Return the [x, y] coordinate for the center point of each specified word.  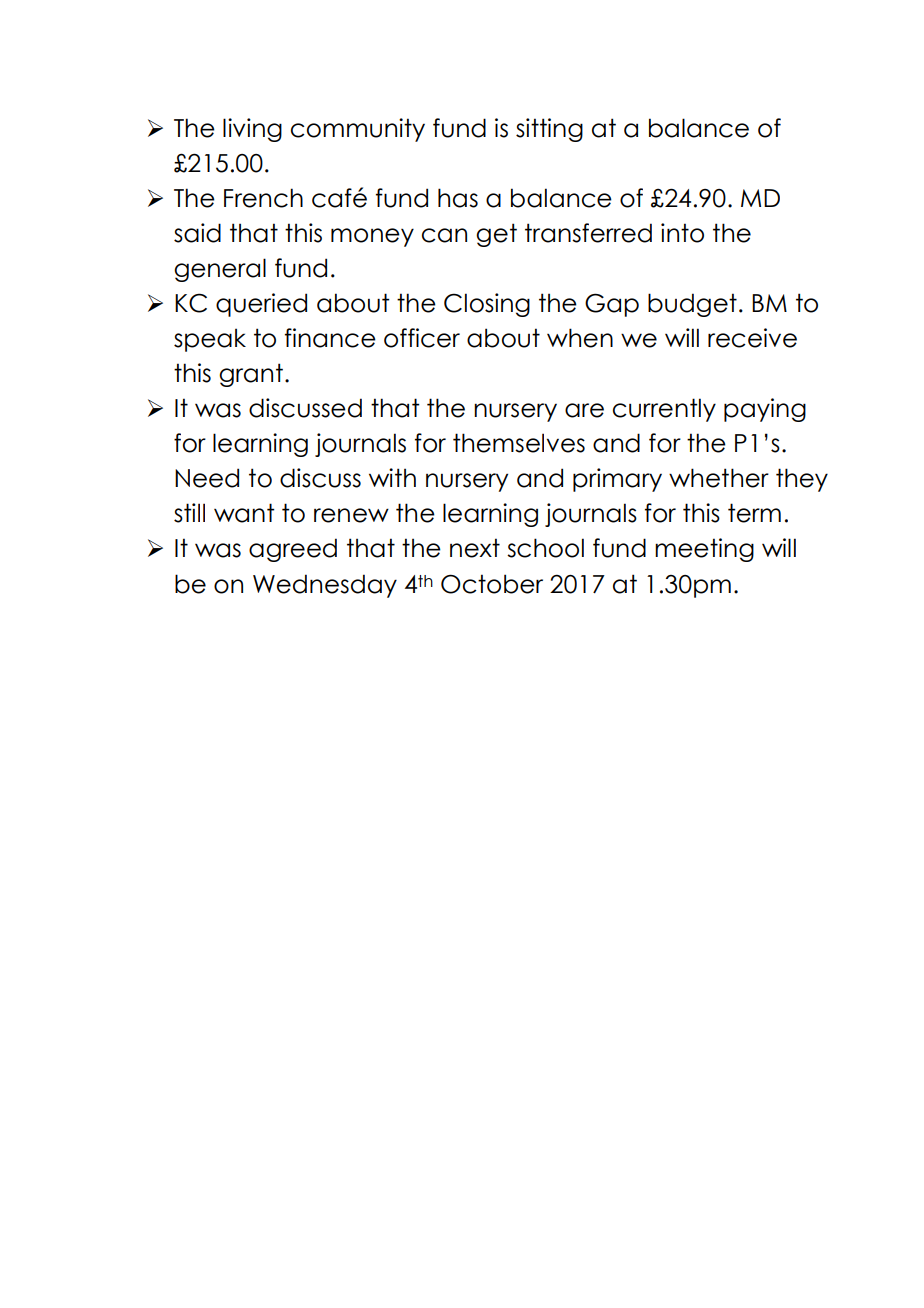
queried [261, 305]
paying [765, 410]
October [492, 584]
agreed [293, 550]
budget [692, 305]
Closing [487, 305]
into [682, 233]
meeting [704, 550]
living [252, 130]
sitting [549, 130]
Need [207, 478]
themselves [519, 443]
